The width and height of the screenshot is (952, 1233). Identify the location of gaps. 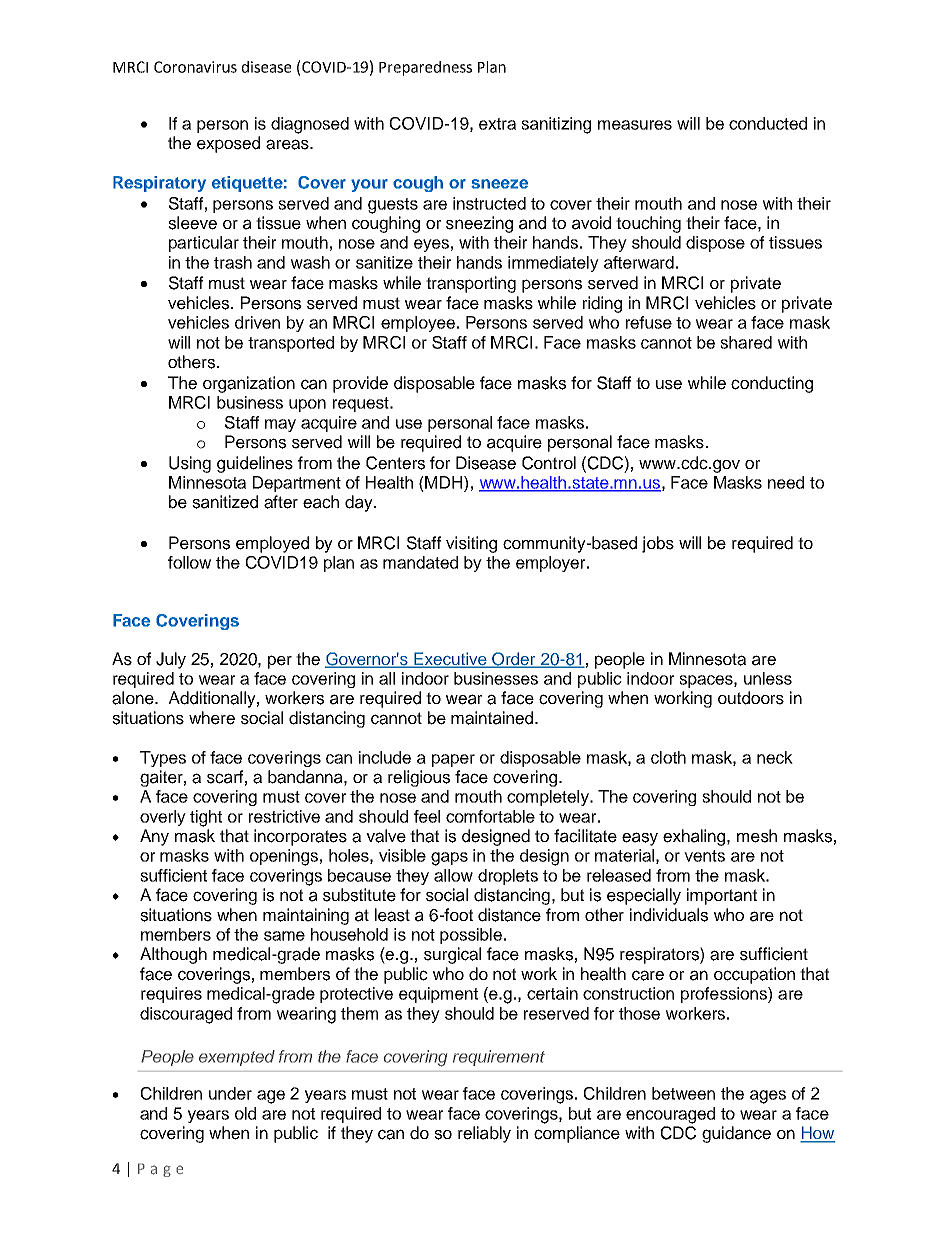
(449, 859).
